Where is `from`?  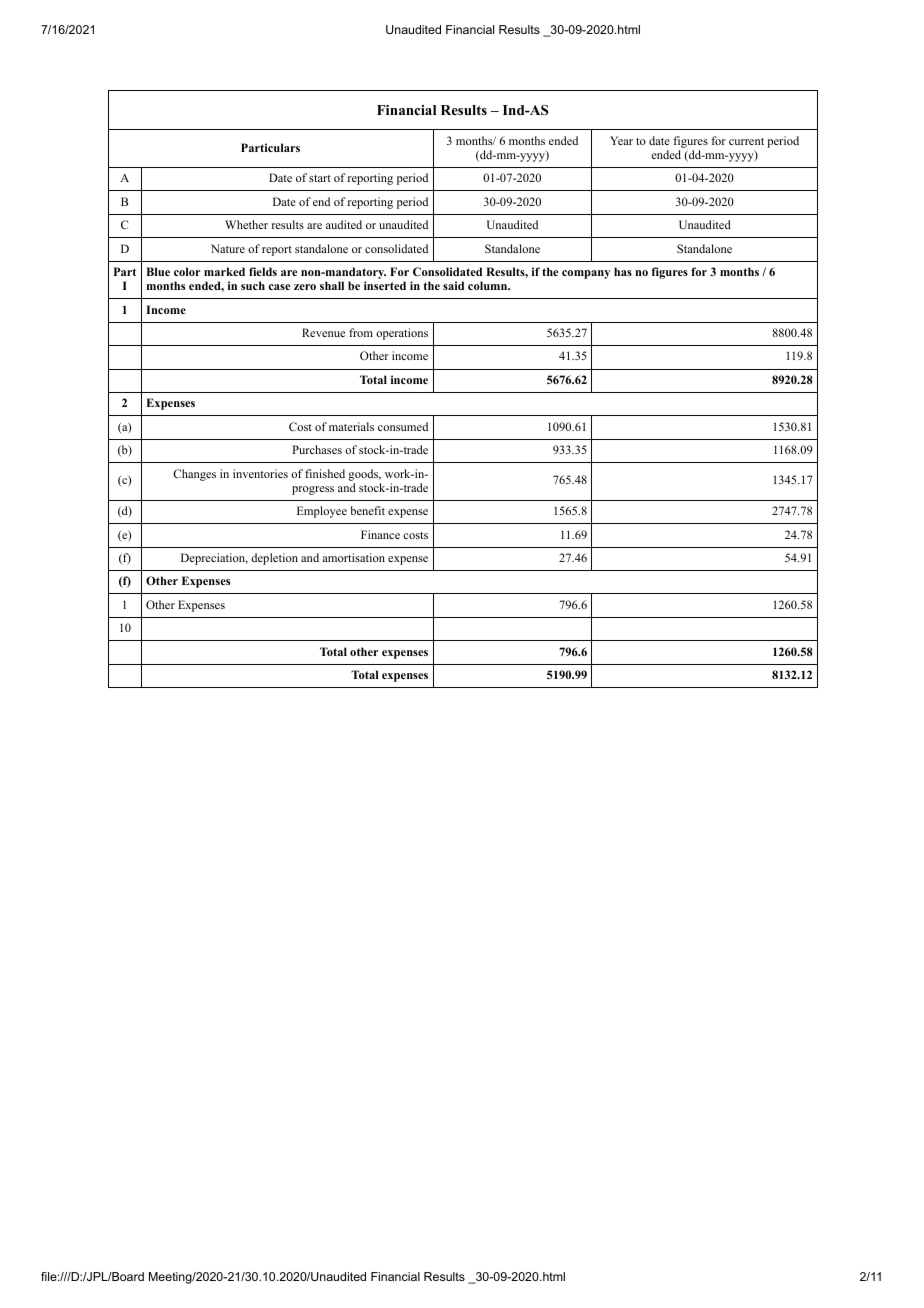 from is located at coordinates (361, 332).
